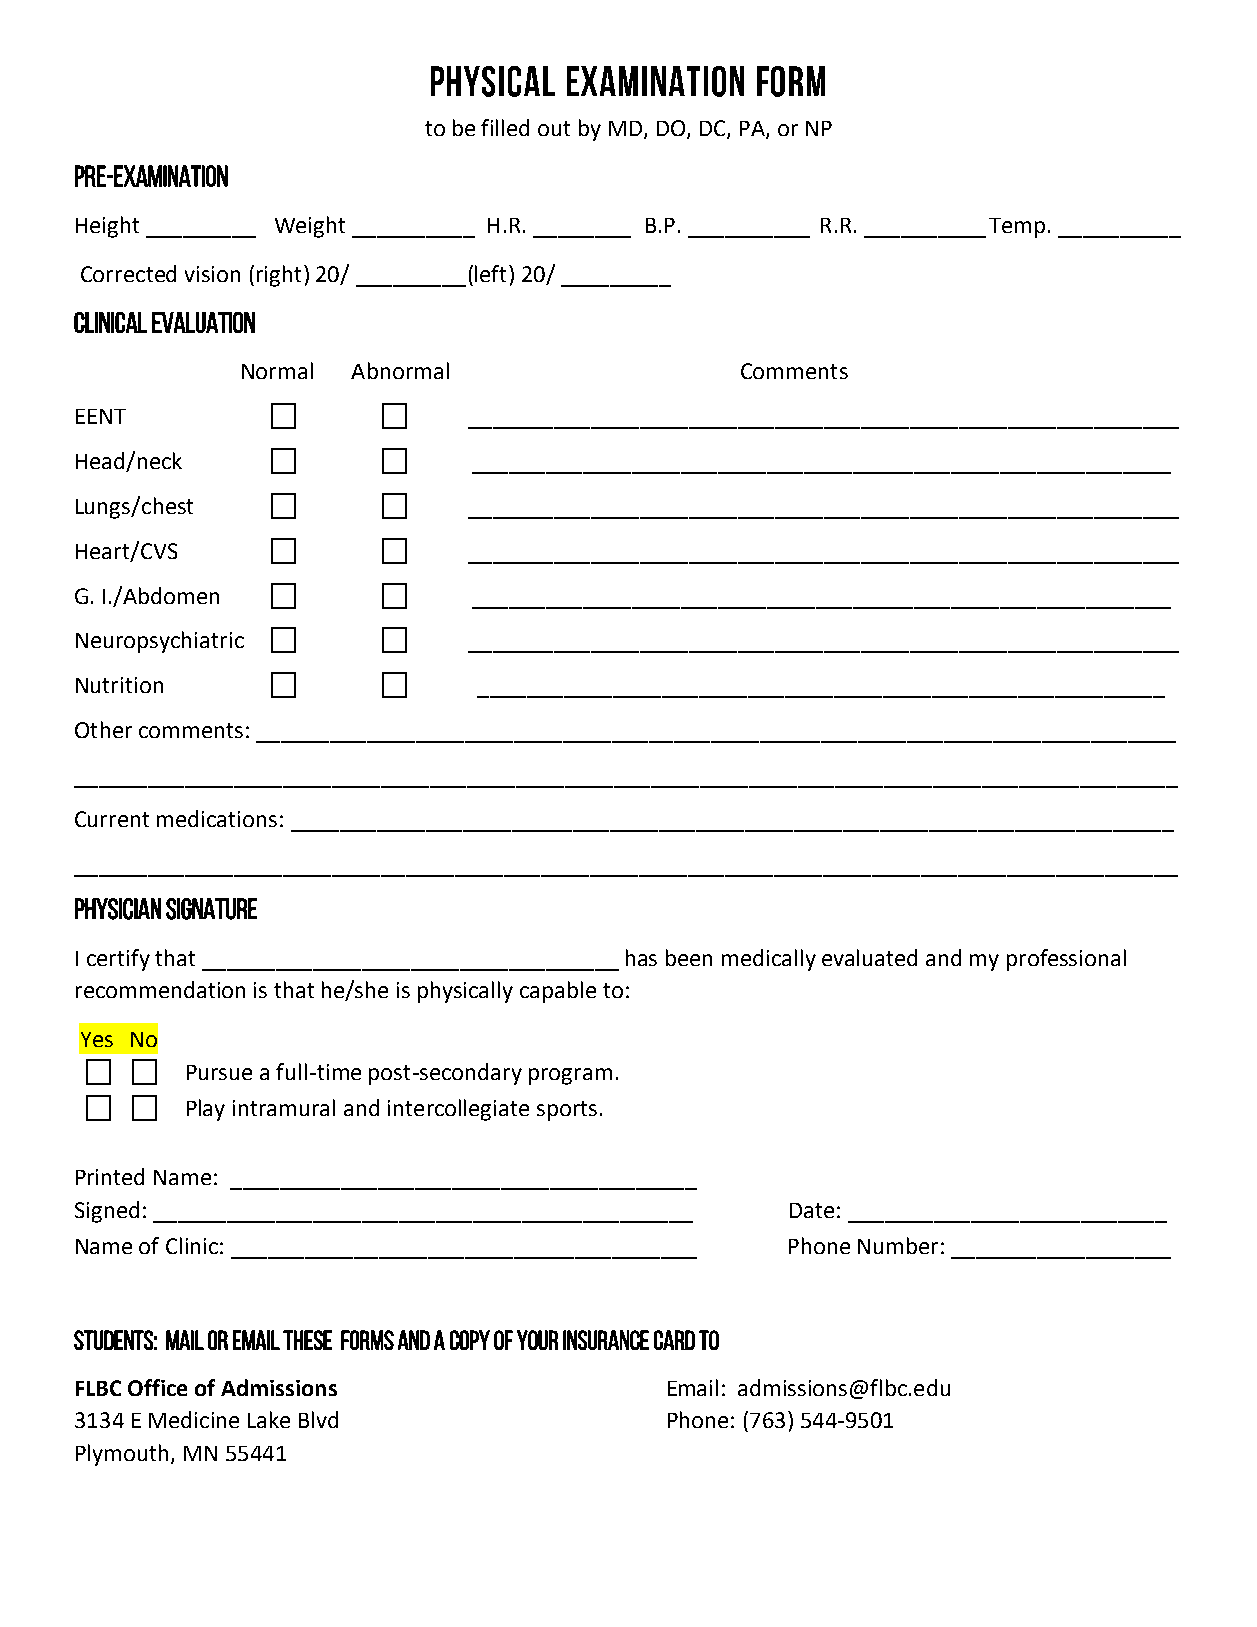  I want to click on filled, so click(505, 127).
